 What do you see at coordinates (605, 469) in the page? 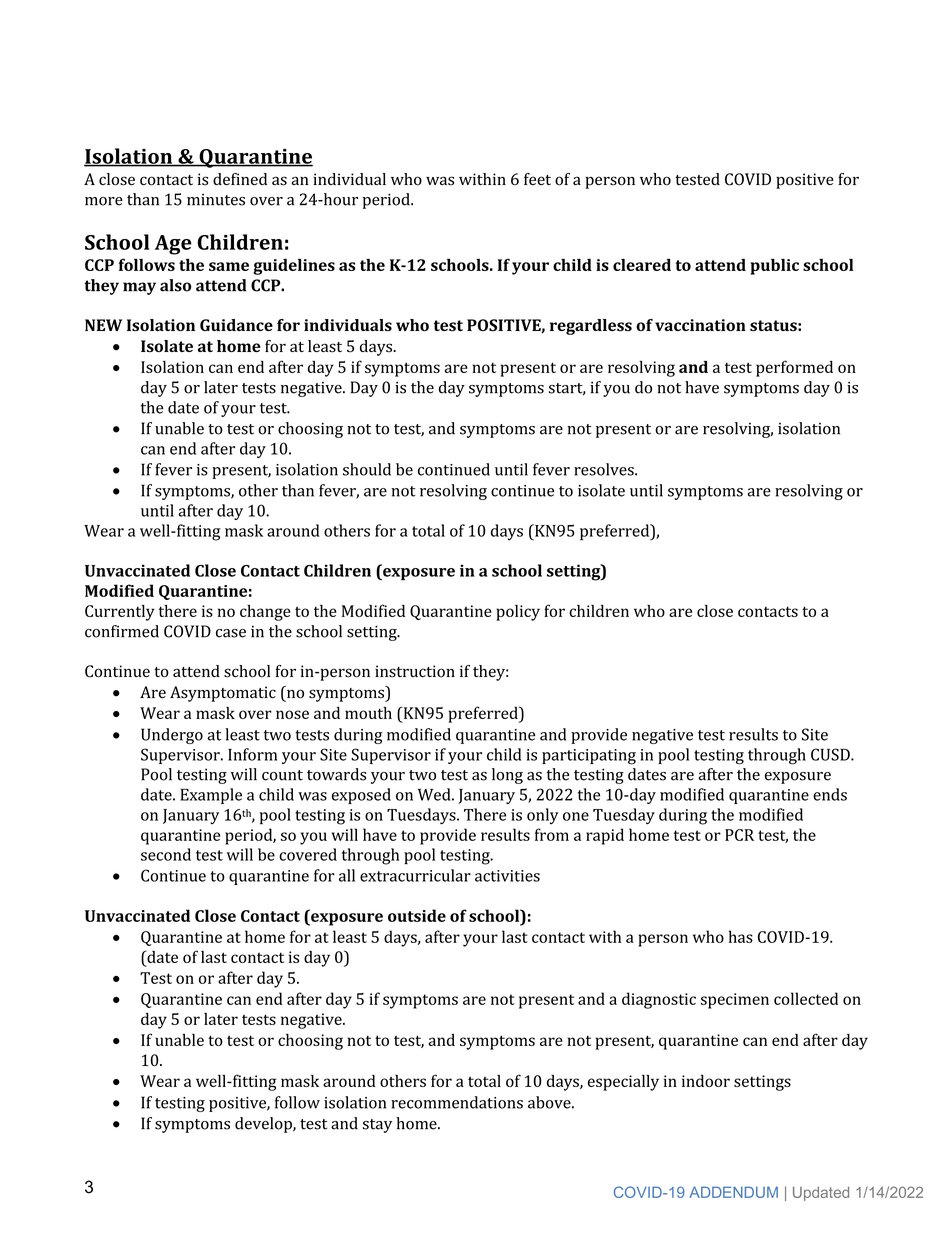
I see `resolves` at bounding box center [605, 469].
